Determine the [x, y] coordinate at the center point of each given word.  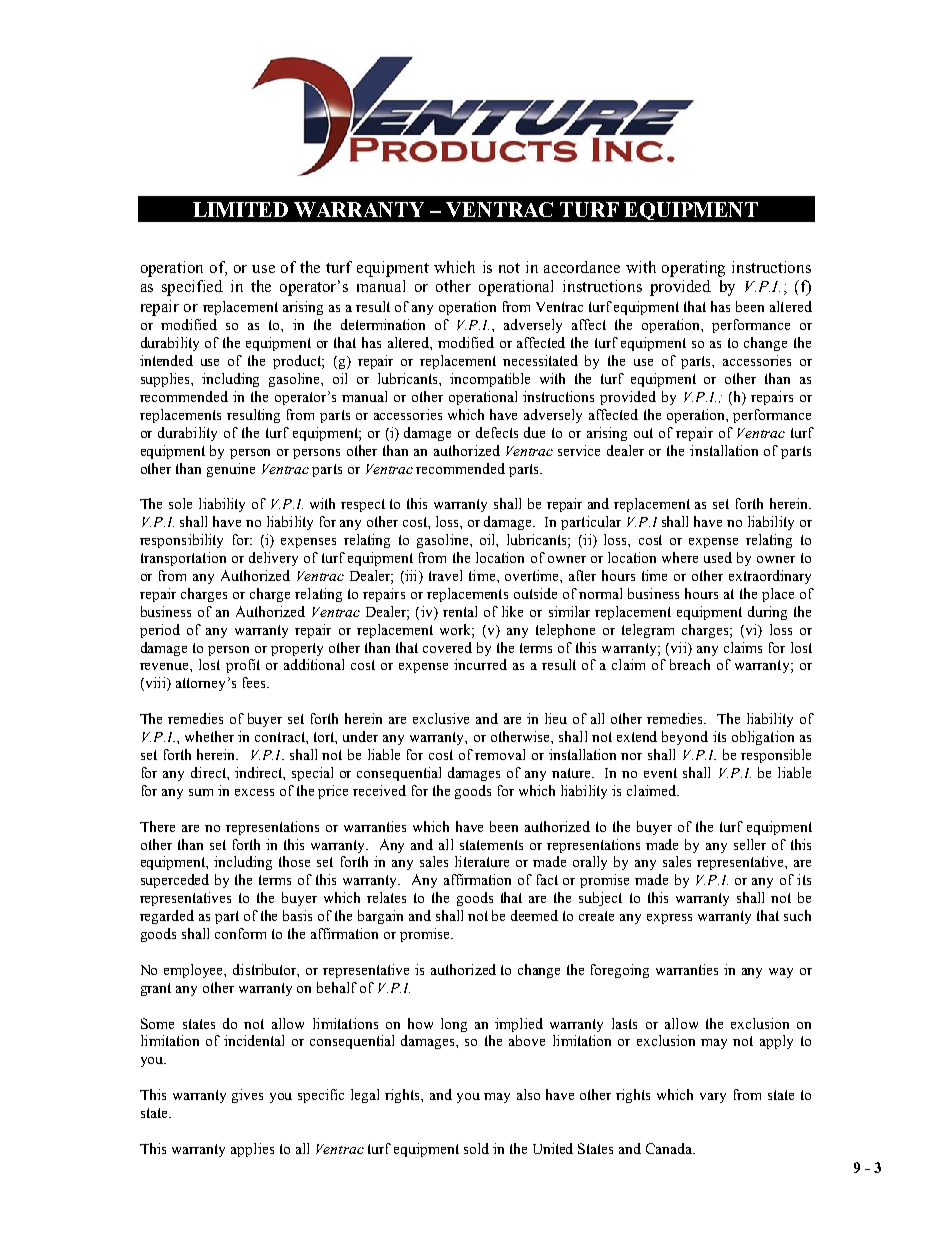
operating [693, 269]
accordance [582, 267]
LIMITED [240, 209]
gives [247, 1096]
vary [713, 1098]
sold [476, 1148]
